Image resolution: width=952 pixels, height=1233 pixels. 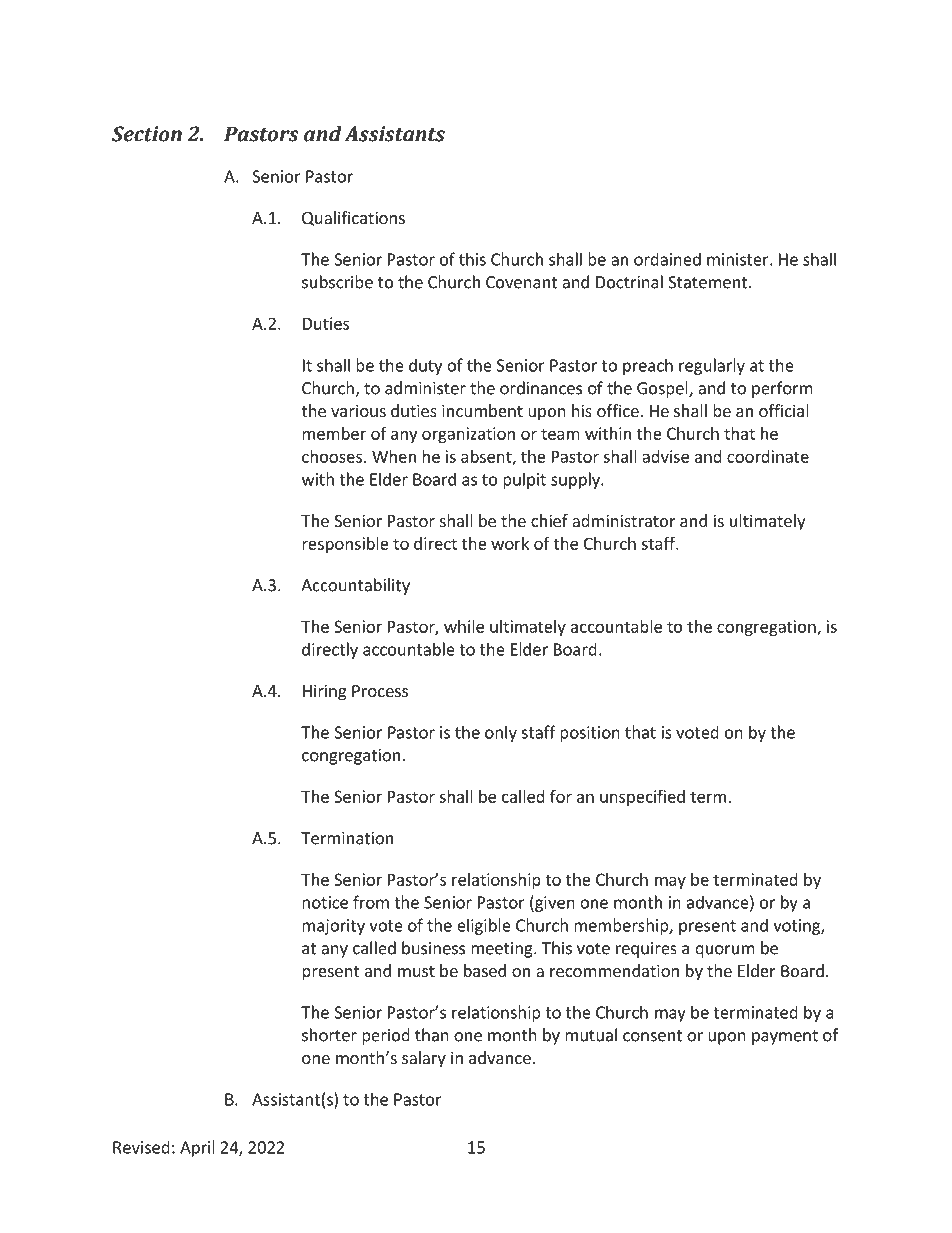 What do you see at coordinates (197, 1148) in the document?
I see `April` at bounding box center [197, 1148].
